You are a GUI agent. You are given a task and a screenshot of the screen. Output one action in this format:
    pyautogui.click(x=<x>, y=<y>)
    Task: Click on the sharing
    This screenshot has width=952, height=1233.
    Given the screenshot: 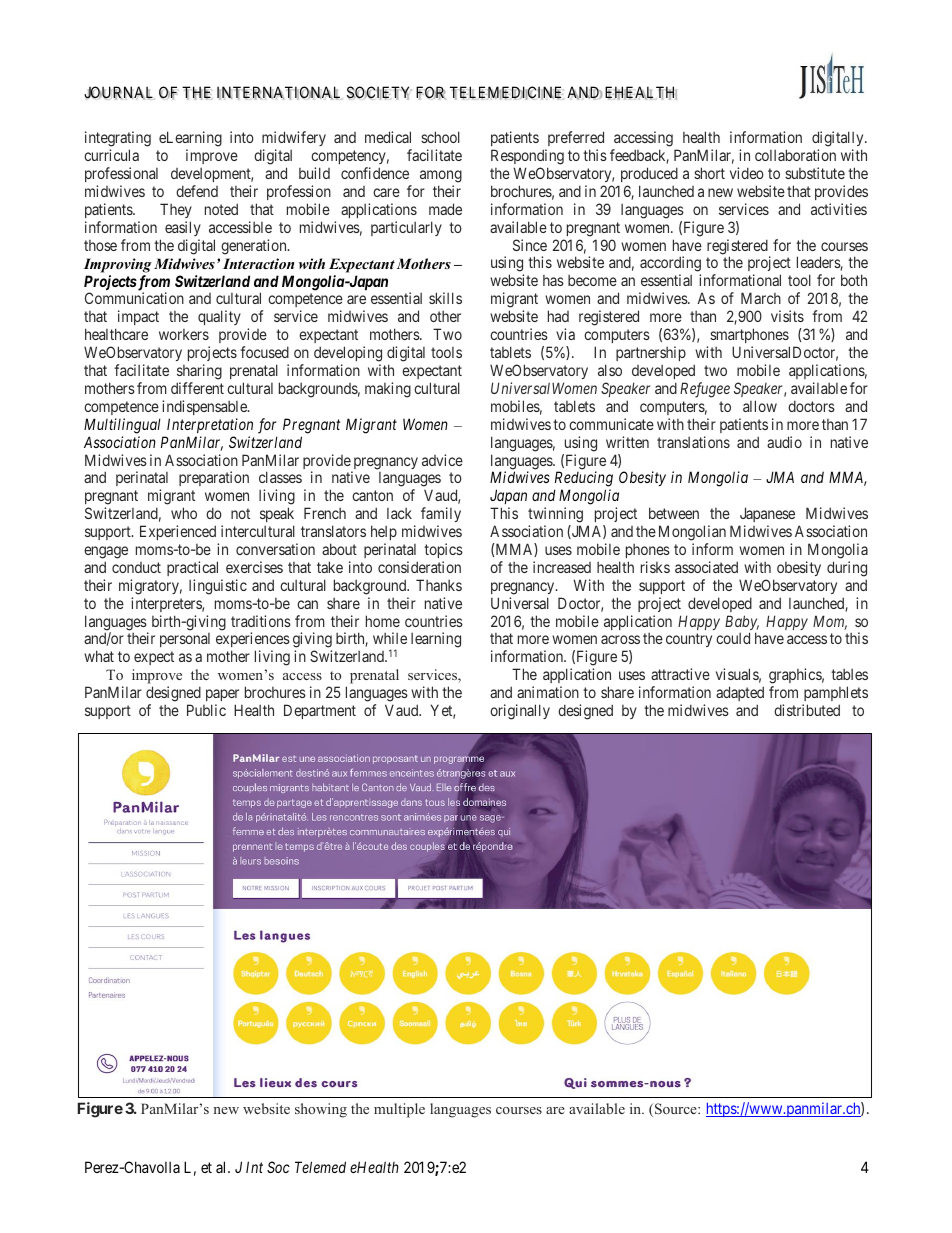 What is the action you would take?
    pyautogui.click(x=199, y=372)
